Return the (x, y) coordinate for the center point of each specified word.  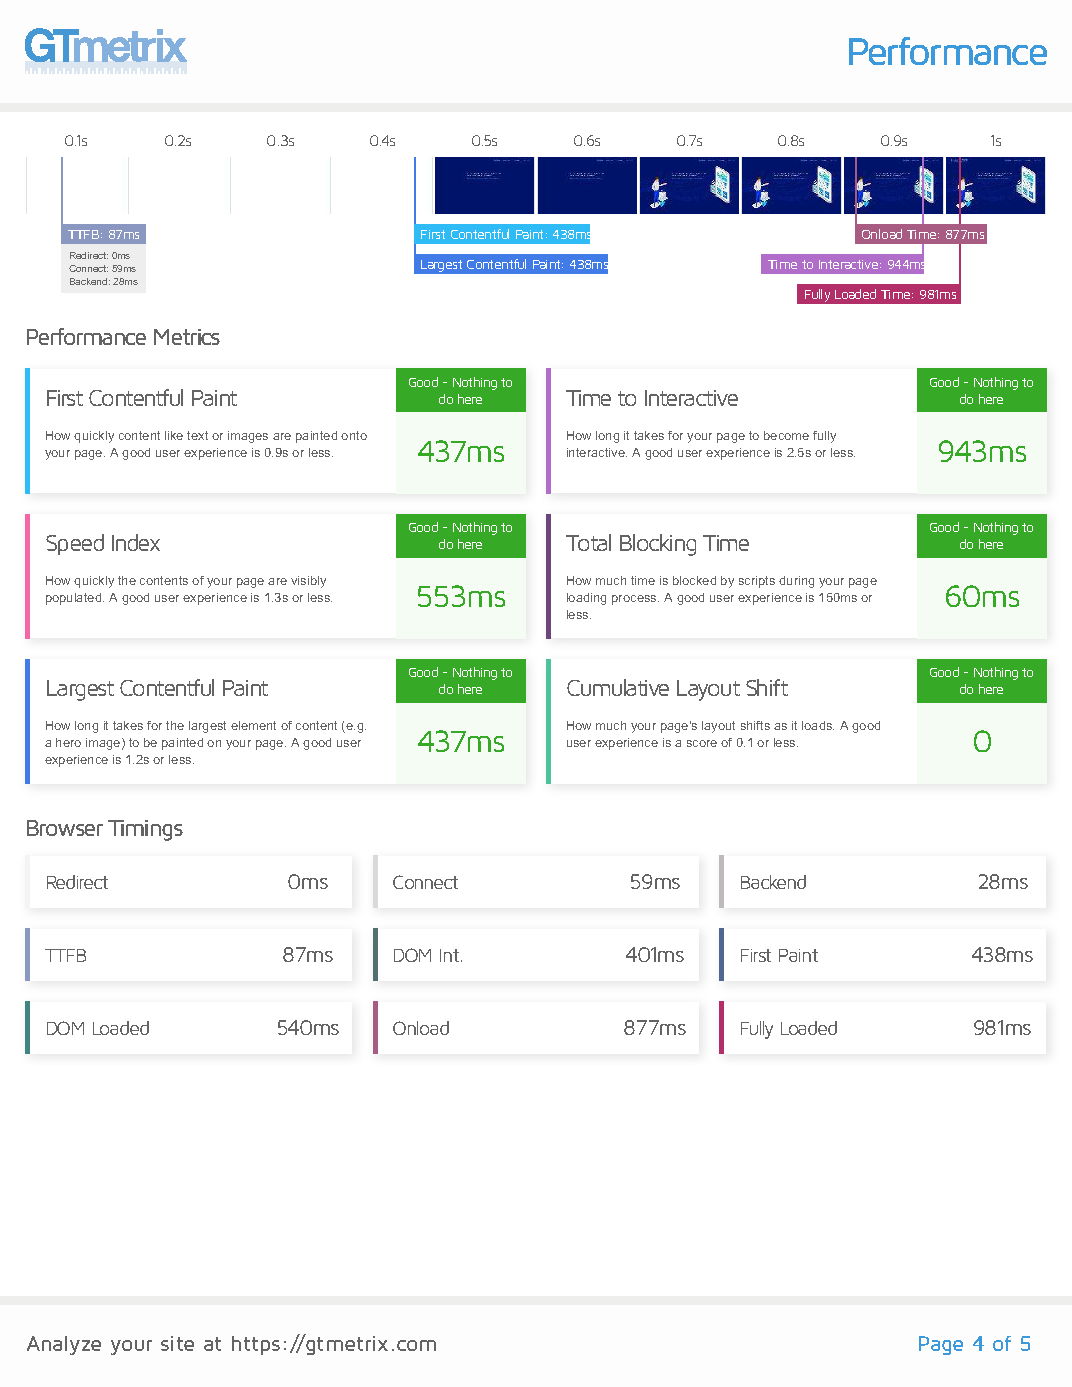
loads (818, 725)
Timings (145, 830)
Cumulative (618, 687)
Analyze (64, 1345)
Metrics (187, 337)
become (786, 435)
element (253, 725)
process (635, 600)
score (702, 743)
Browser (65, 828)
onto (354, 435)
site (177, 1343)
